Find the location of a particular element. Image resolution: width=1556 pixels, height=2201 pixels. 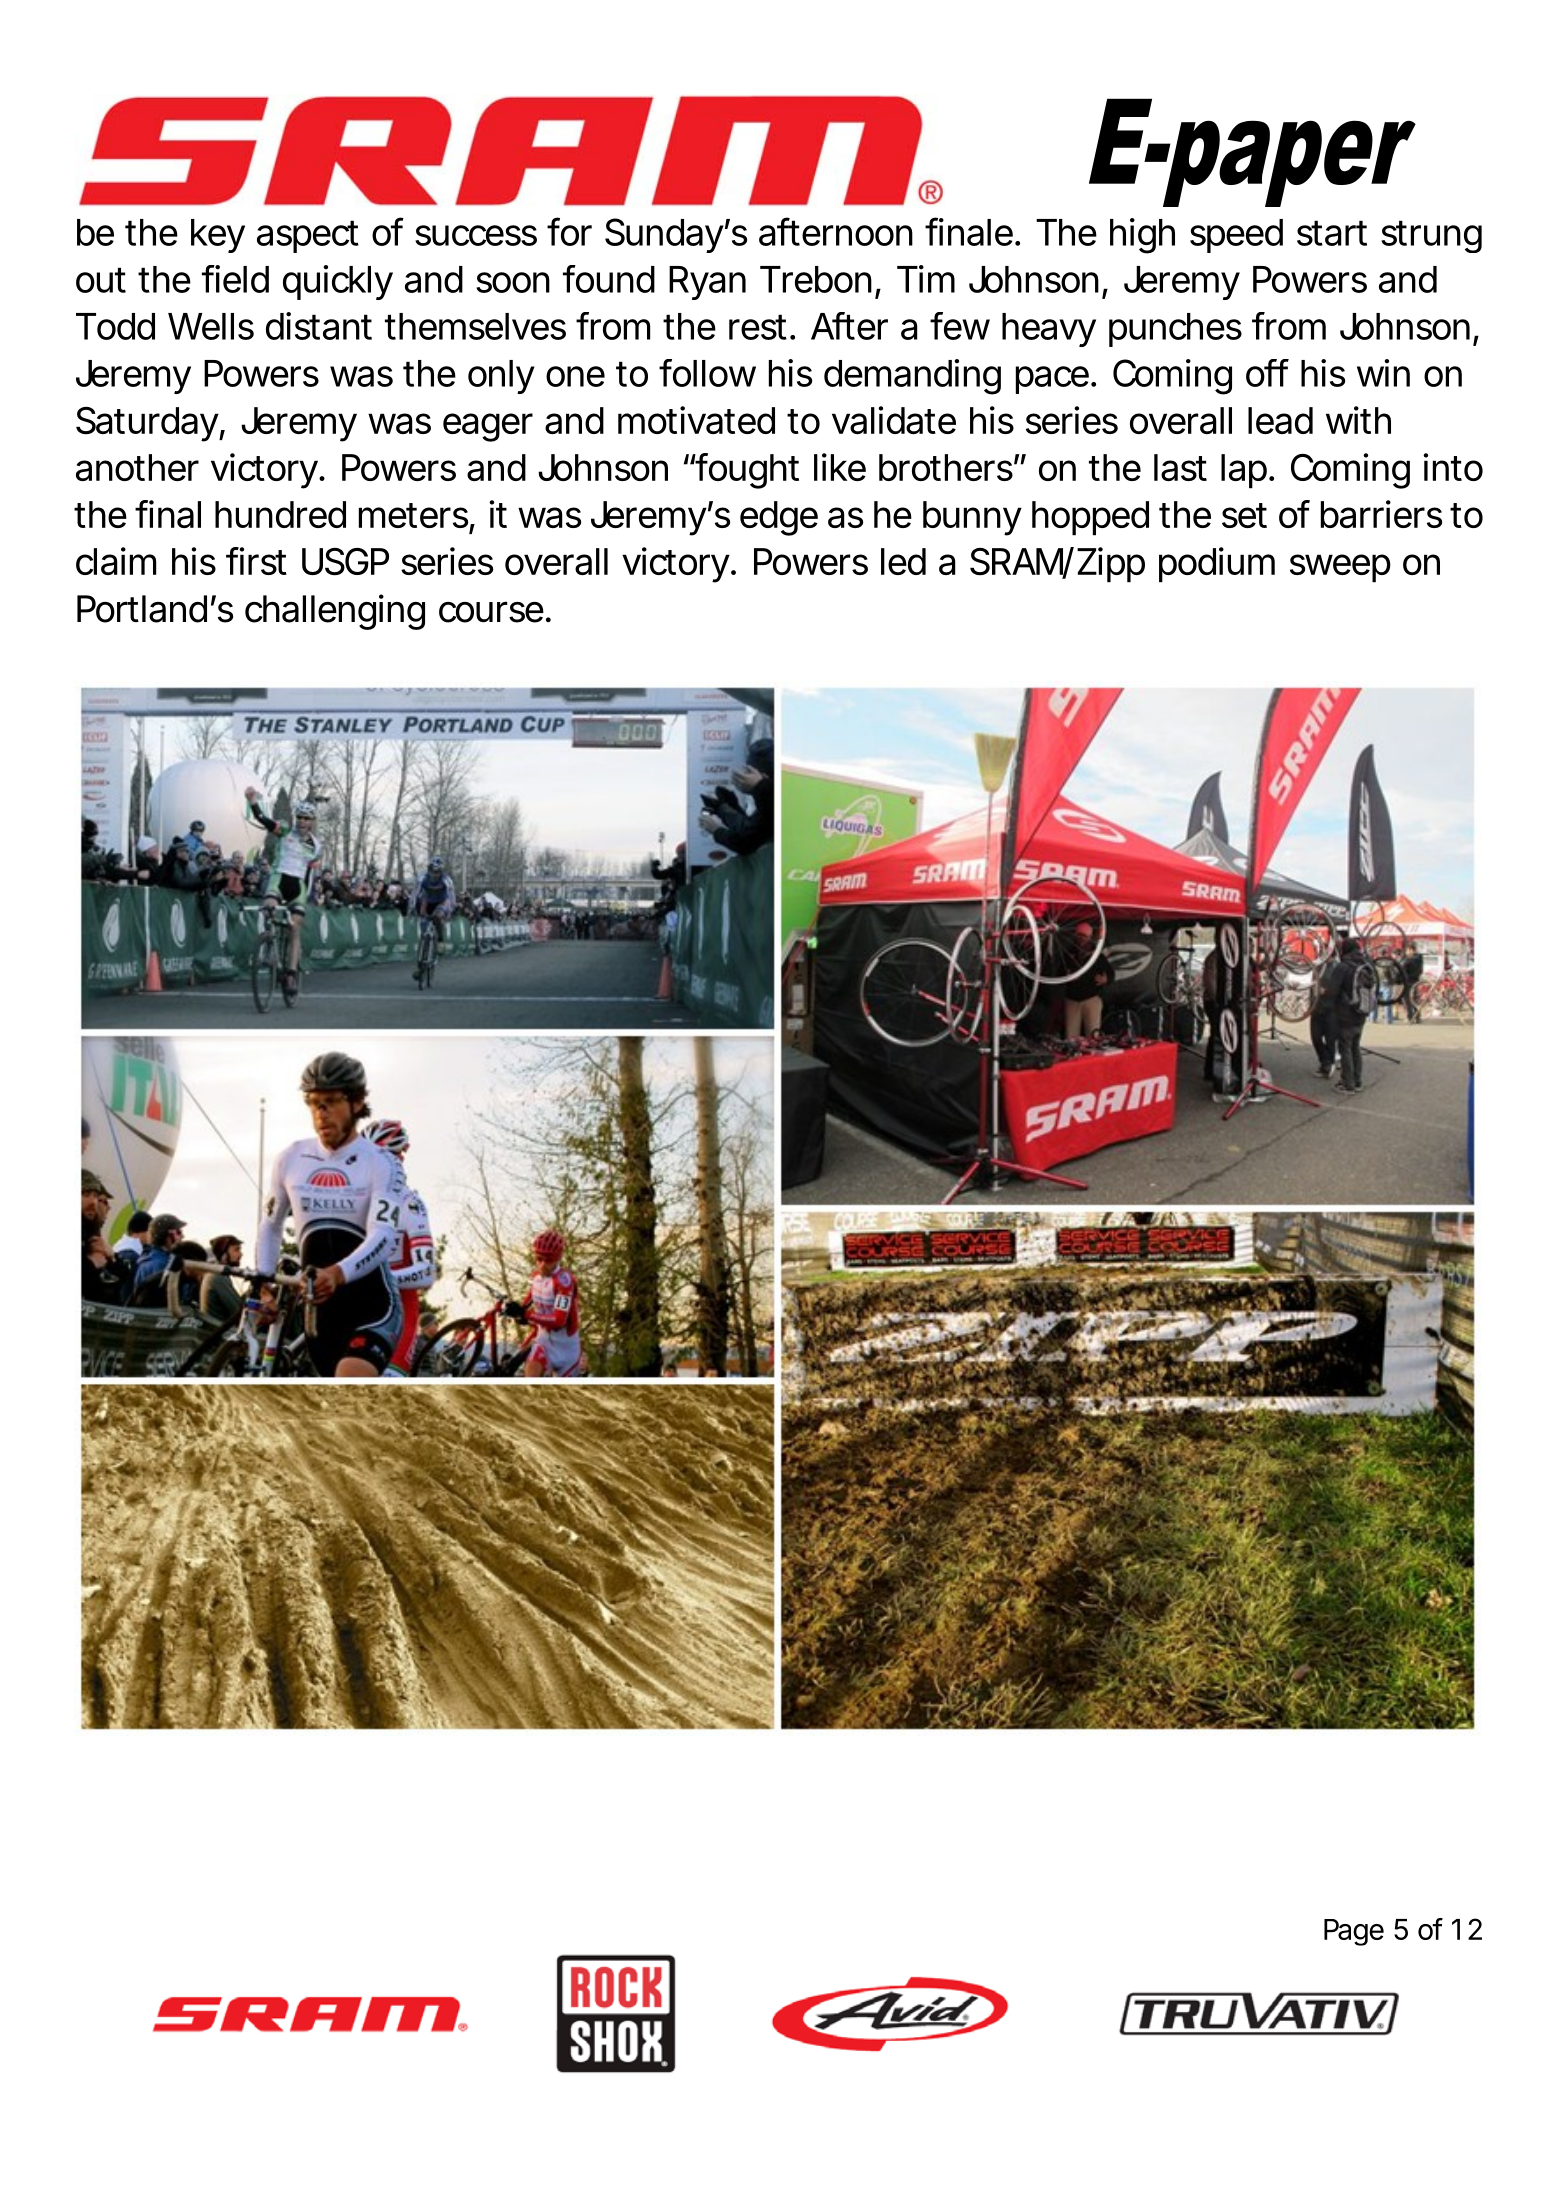

led is located at coordinates (903, 561).
